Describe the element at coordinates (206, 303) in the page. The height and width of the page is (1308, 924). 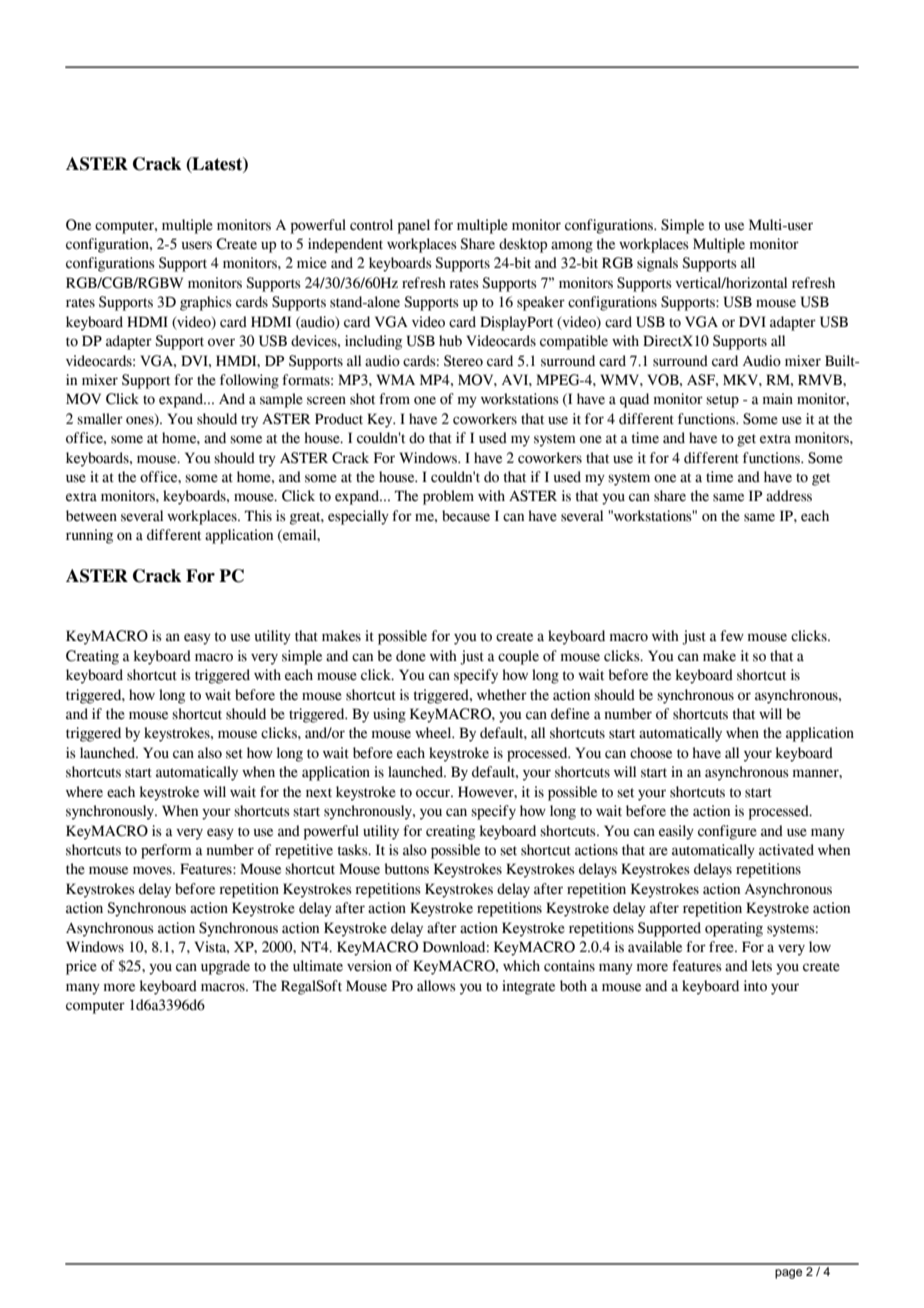
I see `graphics` at that location.
